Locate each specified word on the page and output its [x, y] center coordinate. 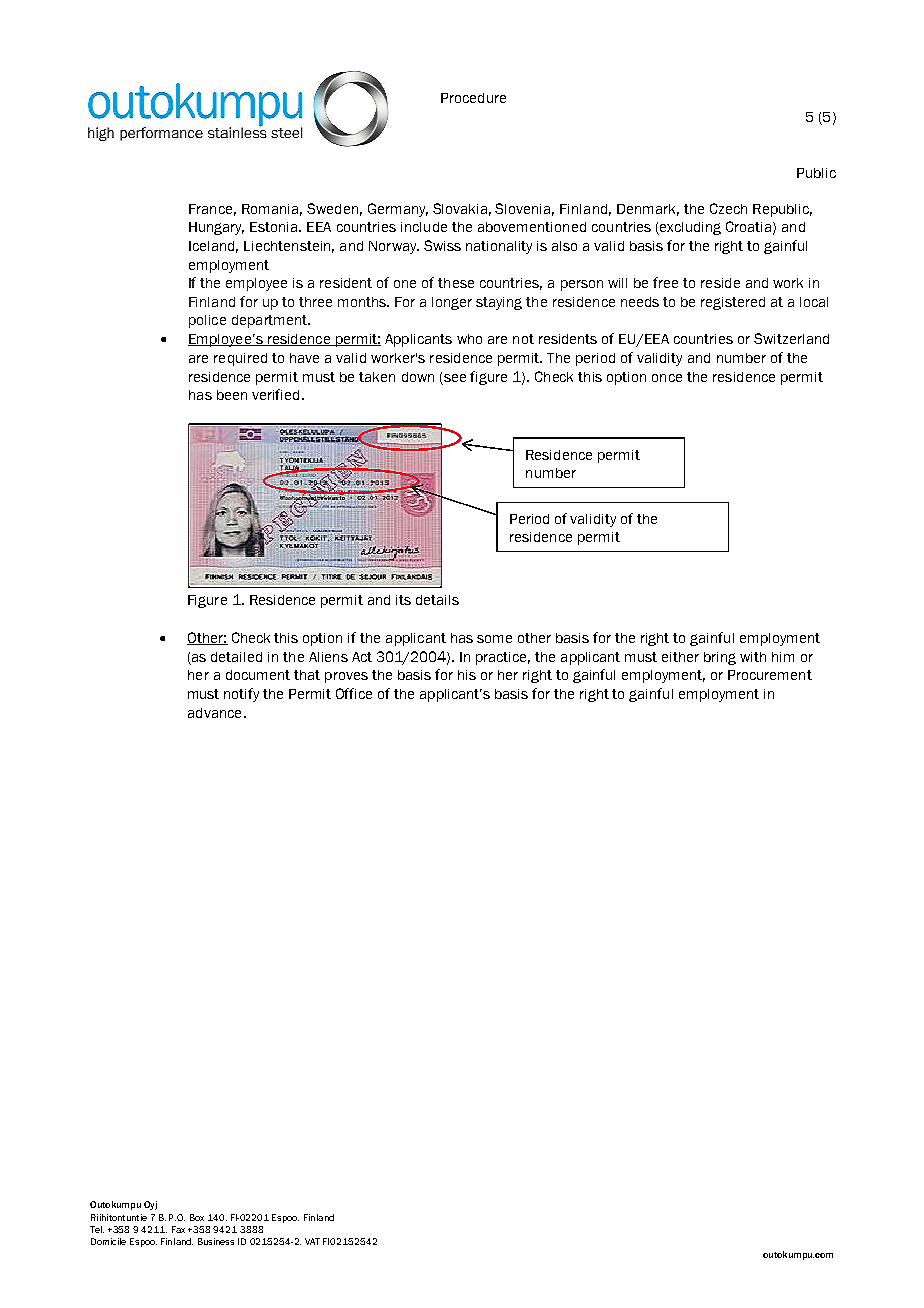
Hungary [216, 228]
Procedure [473, 98]
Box [197, 1217]
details [437, 600]
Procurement [770, 675]
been [232, 395]
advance [214, 713]
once [667, 378]
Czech [728, 208]
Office [354, 693]
